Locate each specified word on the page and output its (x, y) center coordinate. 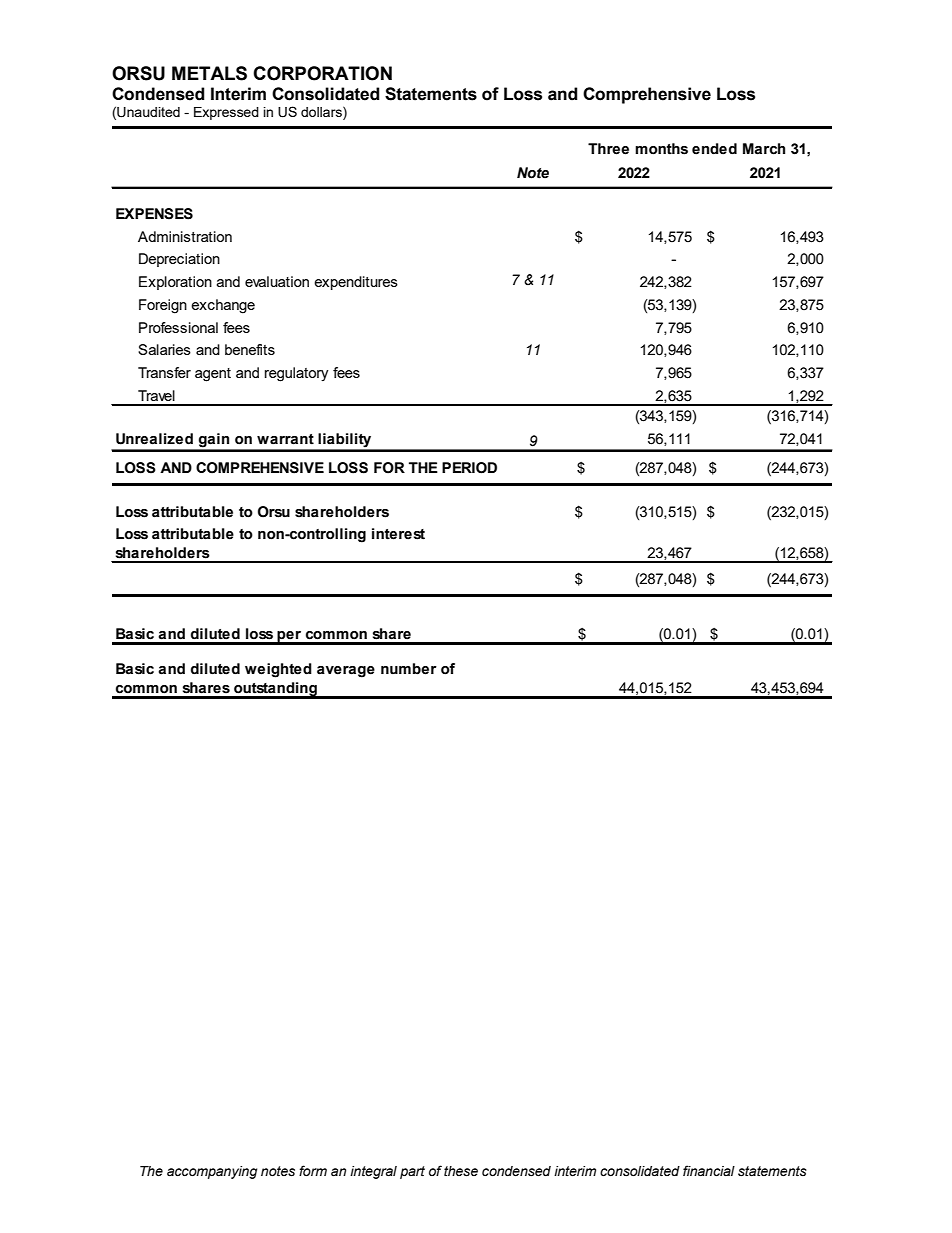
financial (709, 1171)
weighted (278, 670)
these (461, 1171)
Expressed (226, 113)
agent (213, 375)
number (409, 669)
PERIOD (469, 468)
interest (398, 534)
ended (714, 149)
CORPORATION (322, 73)
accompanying (212, 1172)
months (661, 149)
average (346, 672)
